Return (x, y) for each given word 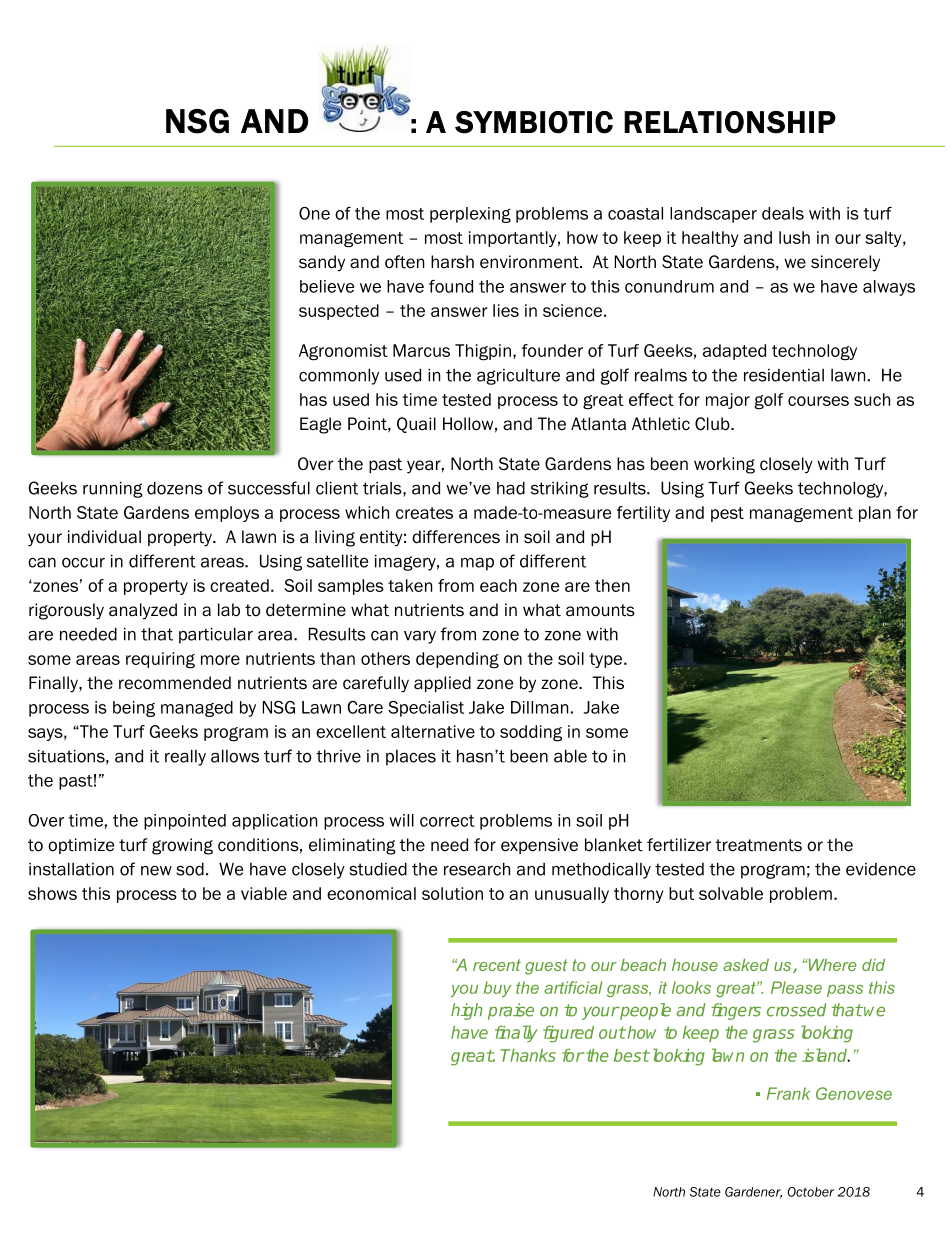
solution (452, 893)
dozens (175, 488)
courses (818, 401)
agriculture (518, 377)
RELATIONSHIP (730, 122)
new (156, 871)
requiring (160, 660)
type (607, 660)
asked (746, 965)
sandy (322, 263)
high (467, 1011)
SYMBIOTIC (534, 122)
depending (457, 660)
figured (568, 1034)
